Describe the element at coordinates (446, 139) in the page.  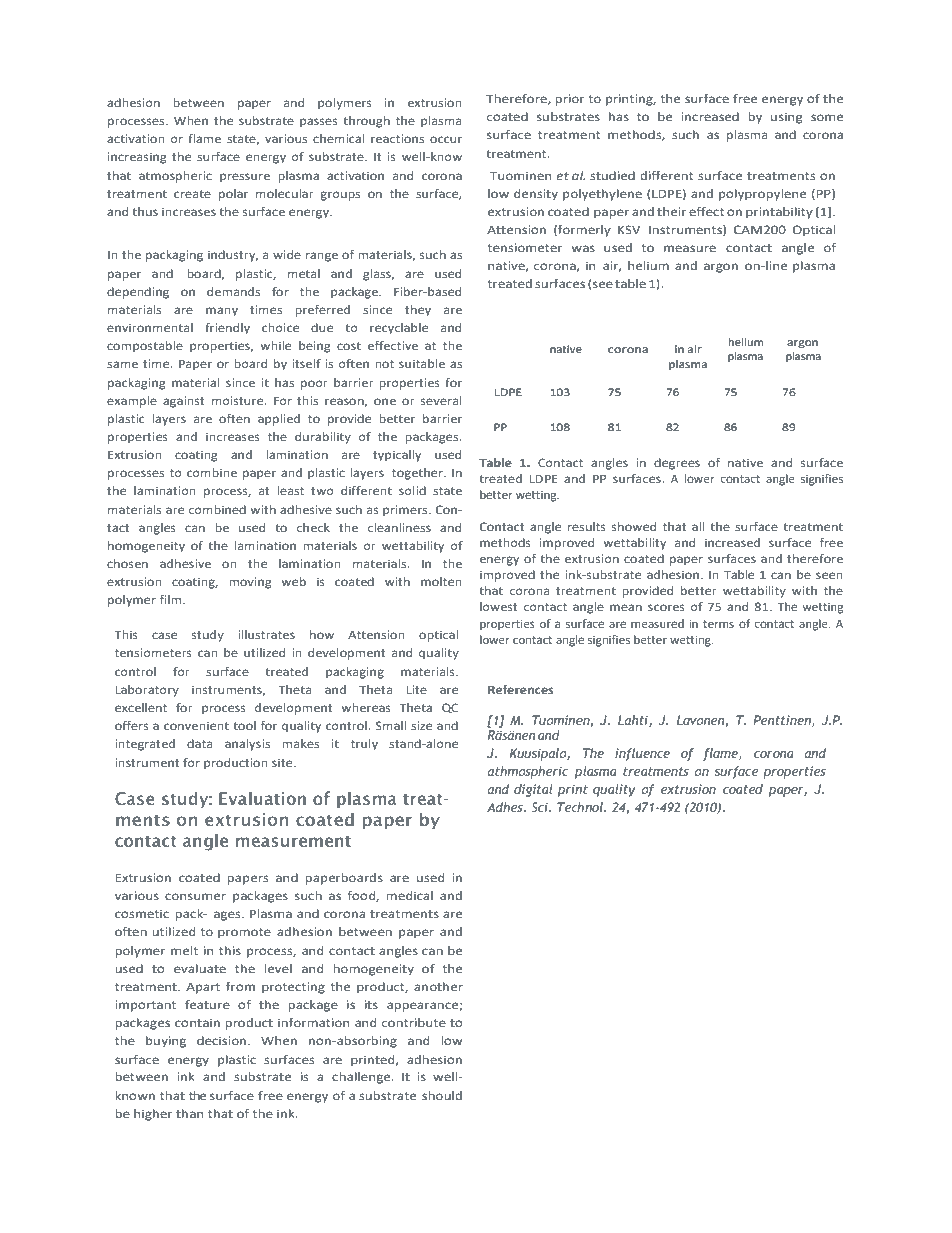
I see `occur` at that location.
